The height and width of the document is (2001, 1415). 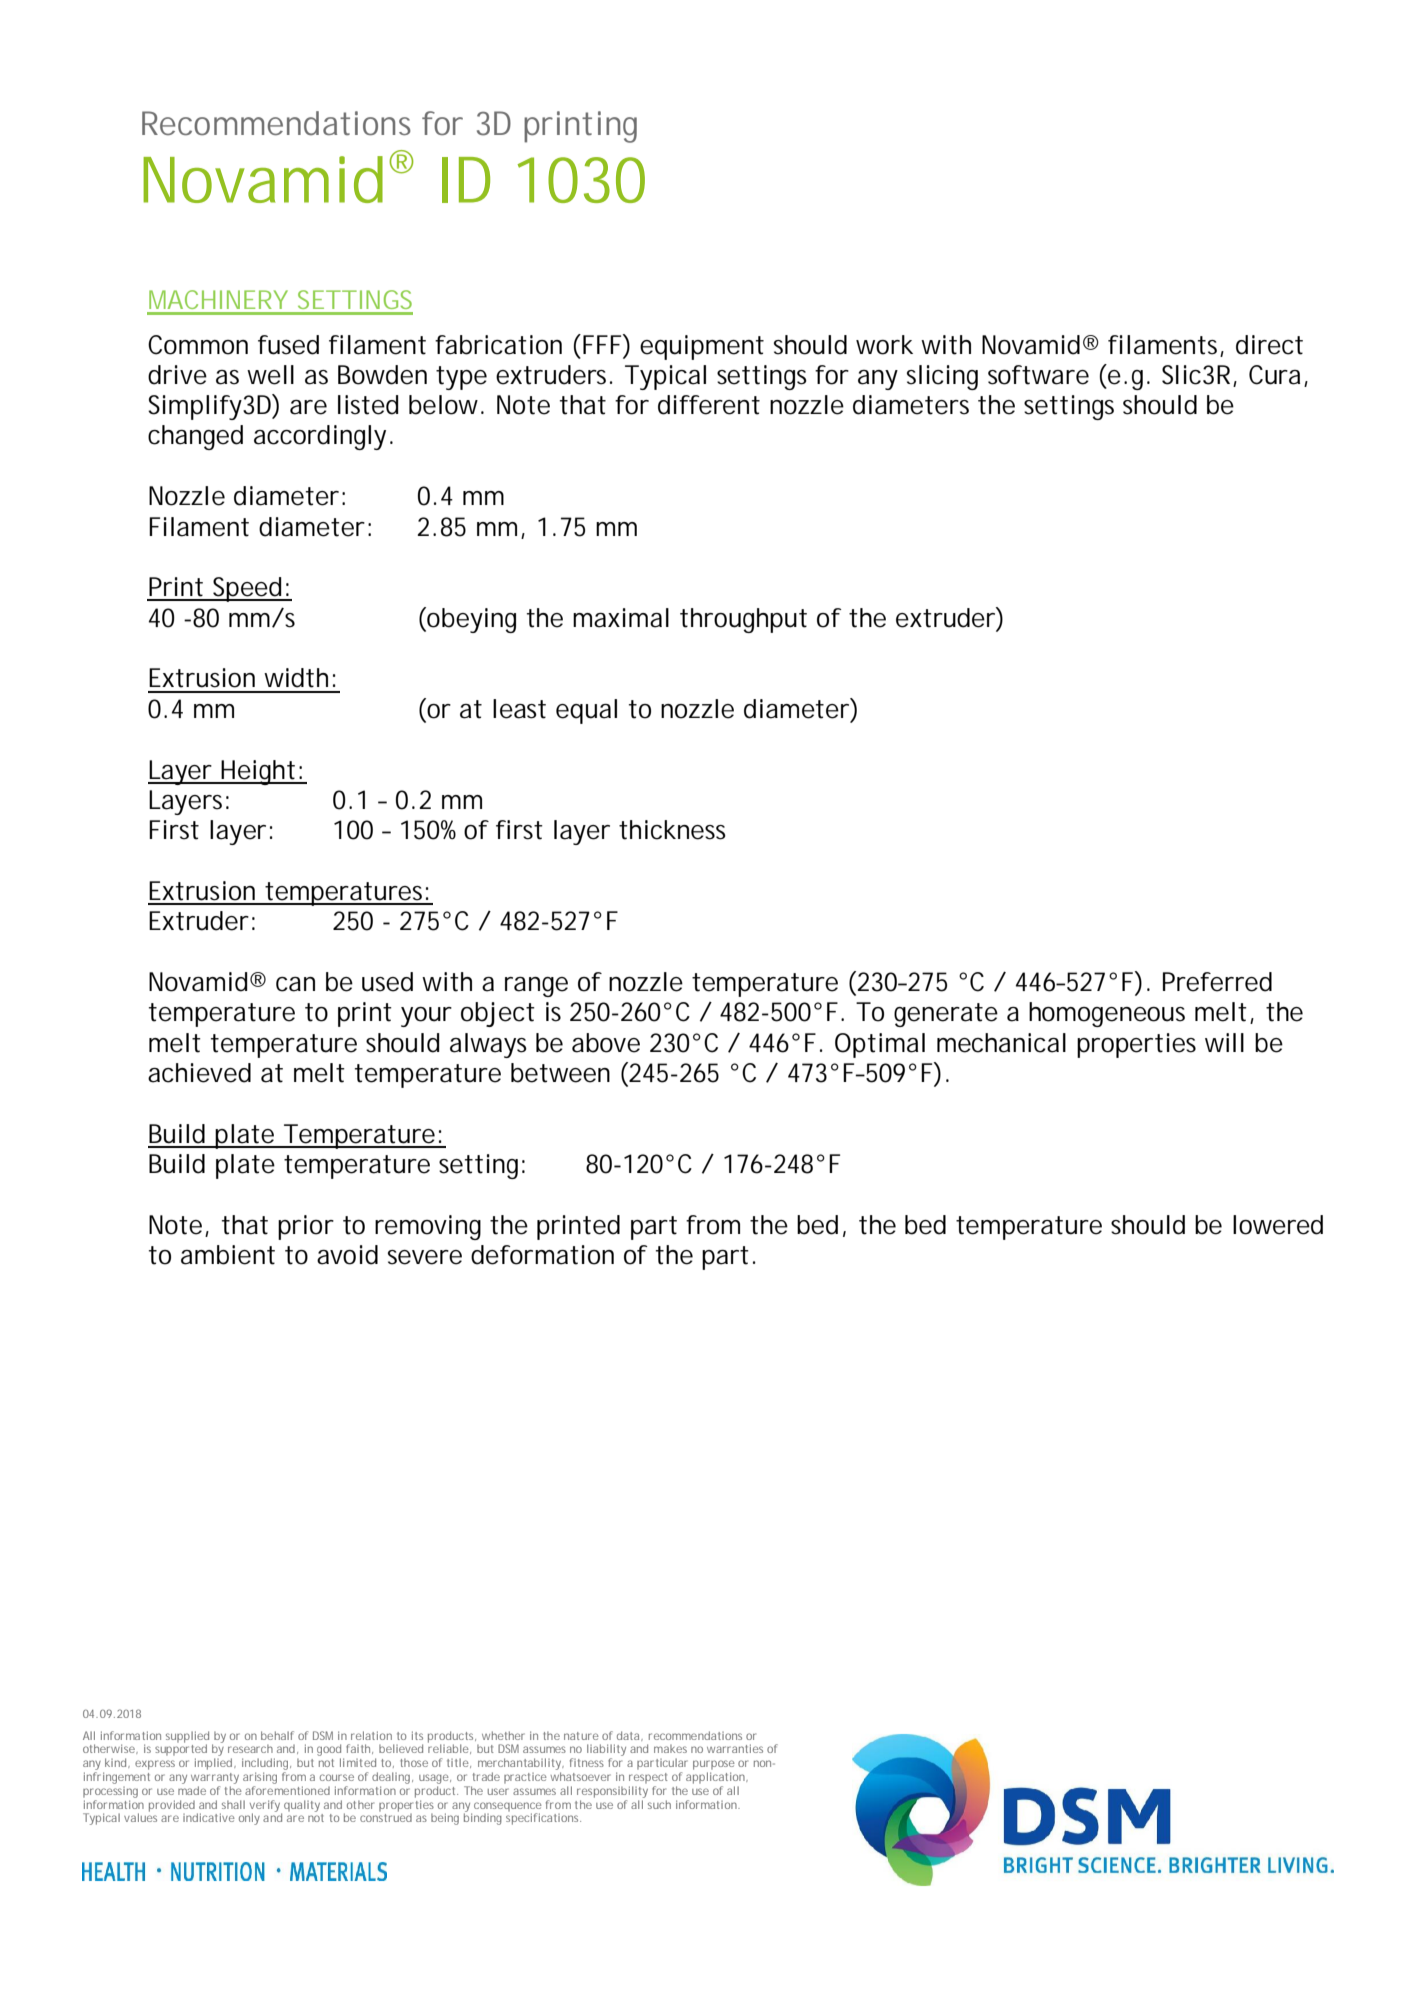 What do you see at coordinates (260, 1779) in the document?
I see `arising` at bounding box center [260, 1779].
